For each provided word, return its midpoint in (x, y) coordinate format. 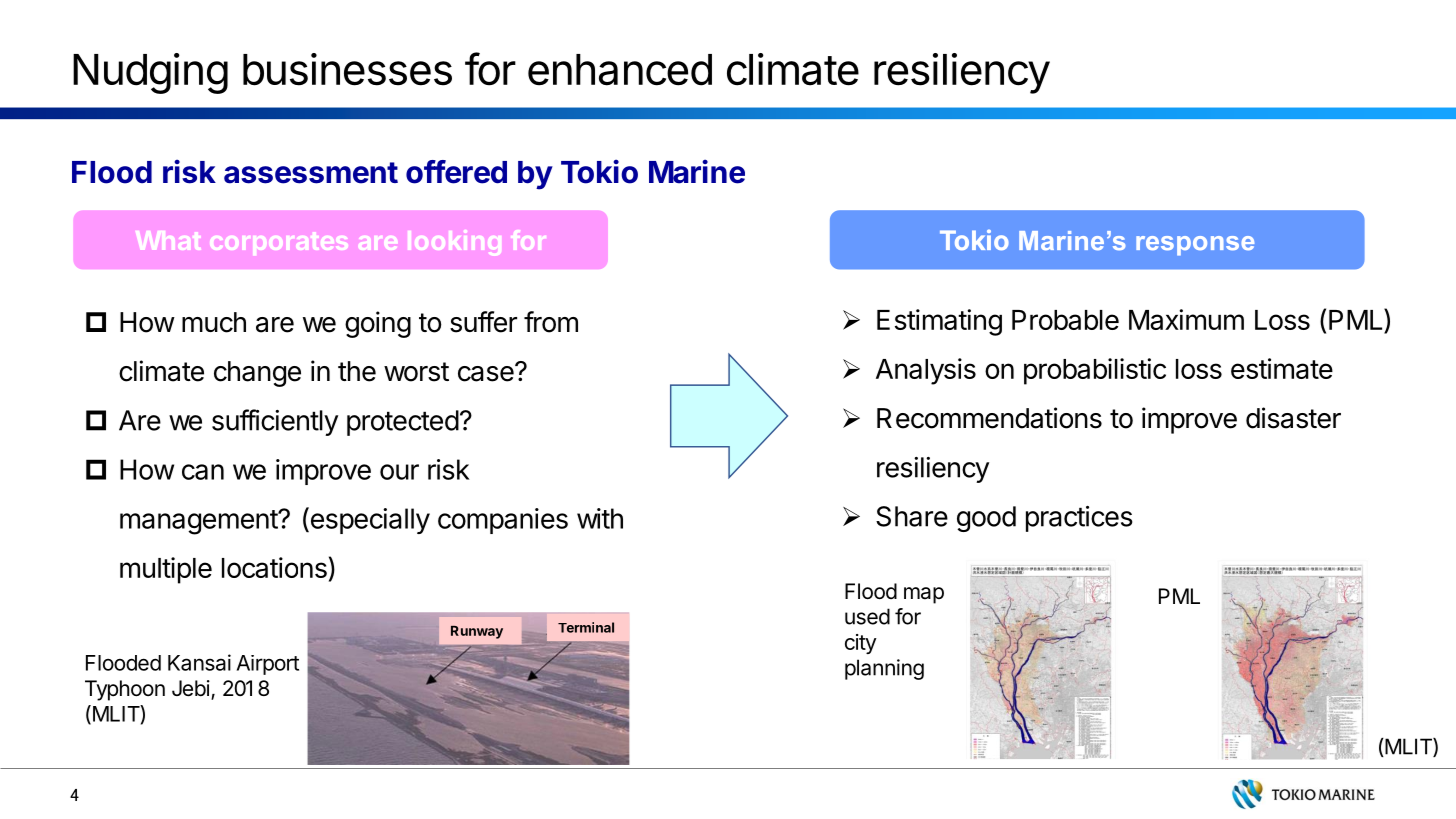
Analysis (926, 371)
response (1195, 246)
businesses (347, 69)
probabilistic (1095, 371)
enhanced (620, 70)
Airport (268, 665)
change (257, 374)
